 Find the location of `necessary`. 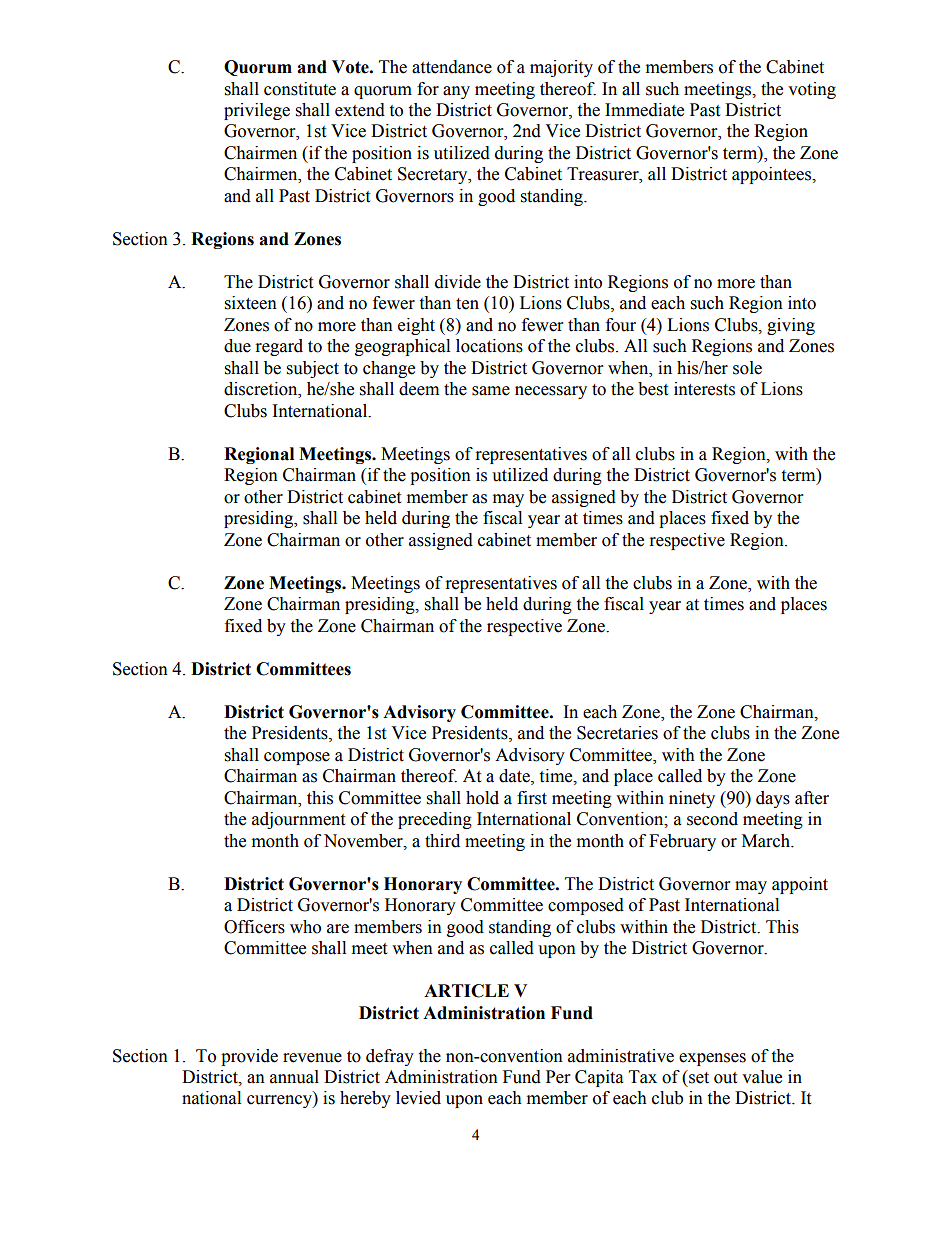

necessary is located at coordinates (551, 392).
